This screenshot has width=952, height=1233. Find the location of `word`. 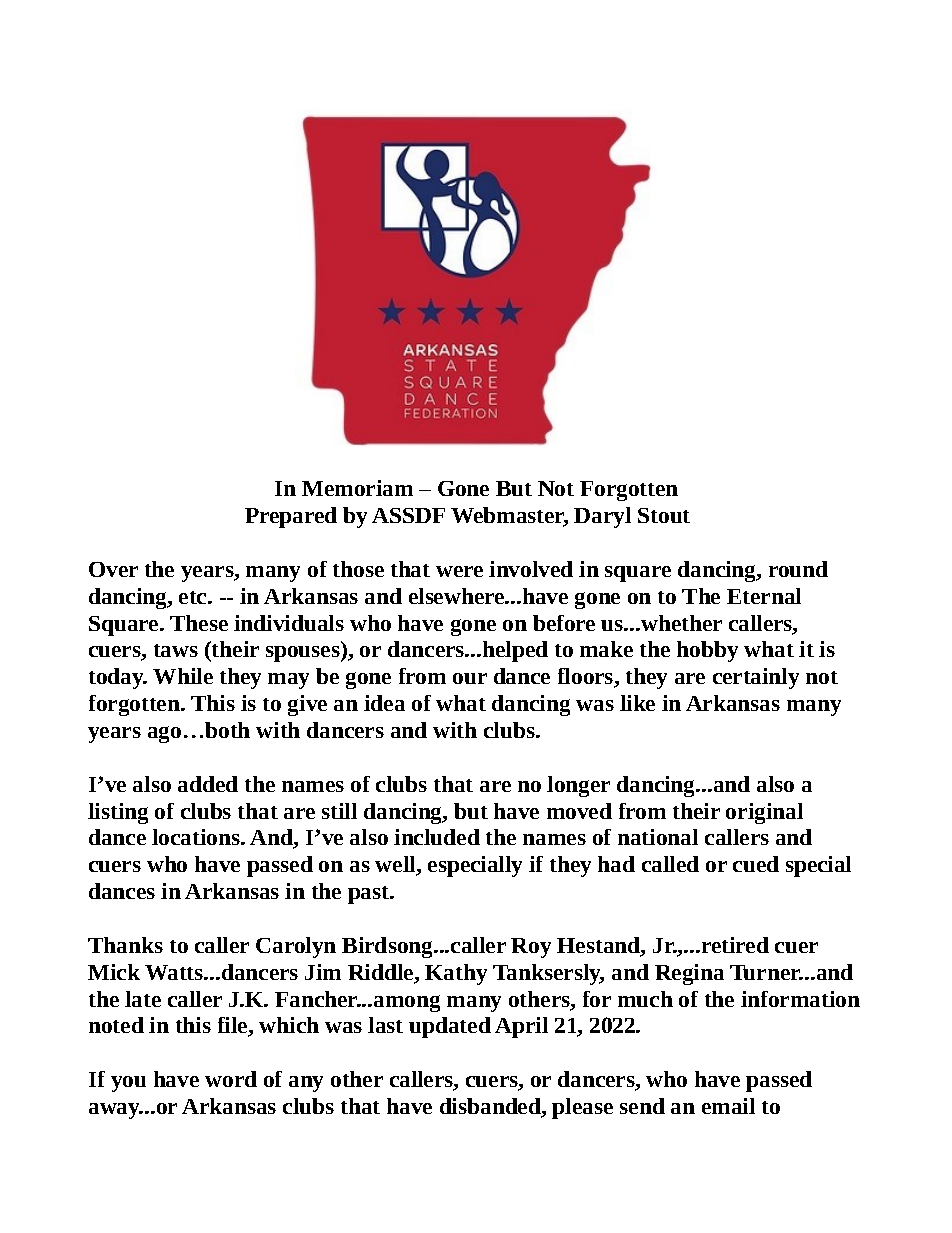

word is located at coordinates (231, 1079).
